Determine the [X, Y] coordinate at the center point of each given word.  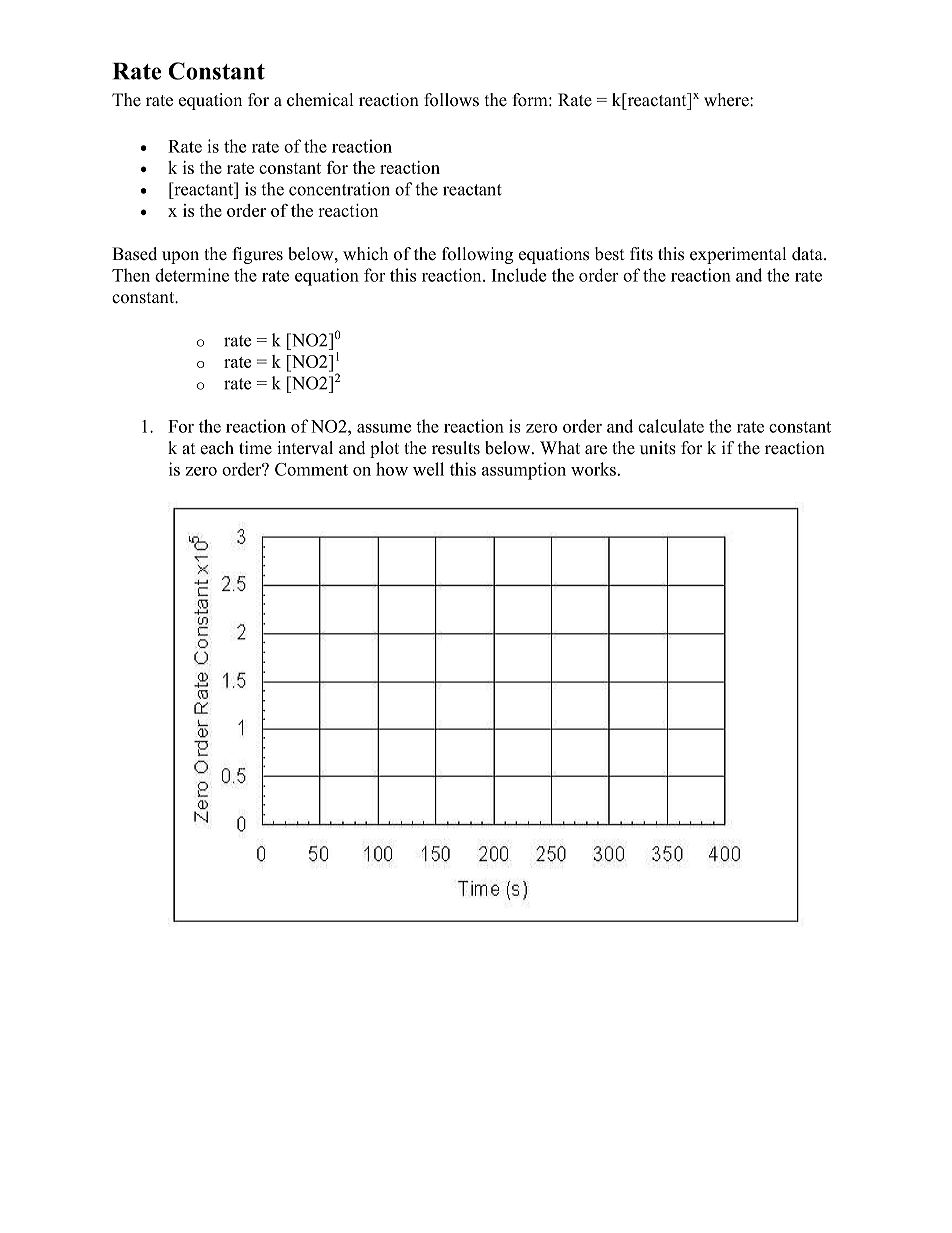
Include [519, 275]
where [727, 100]
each [217, 448]
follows [451, 100]
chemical [320, 100]
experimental [738, 255]
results [456, 448]
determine [192, 275]
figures [258, 255]
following [477, 255]
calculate [671, 426]
